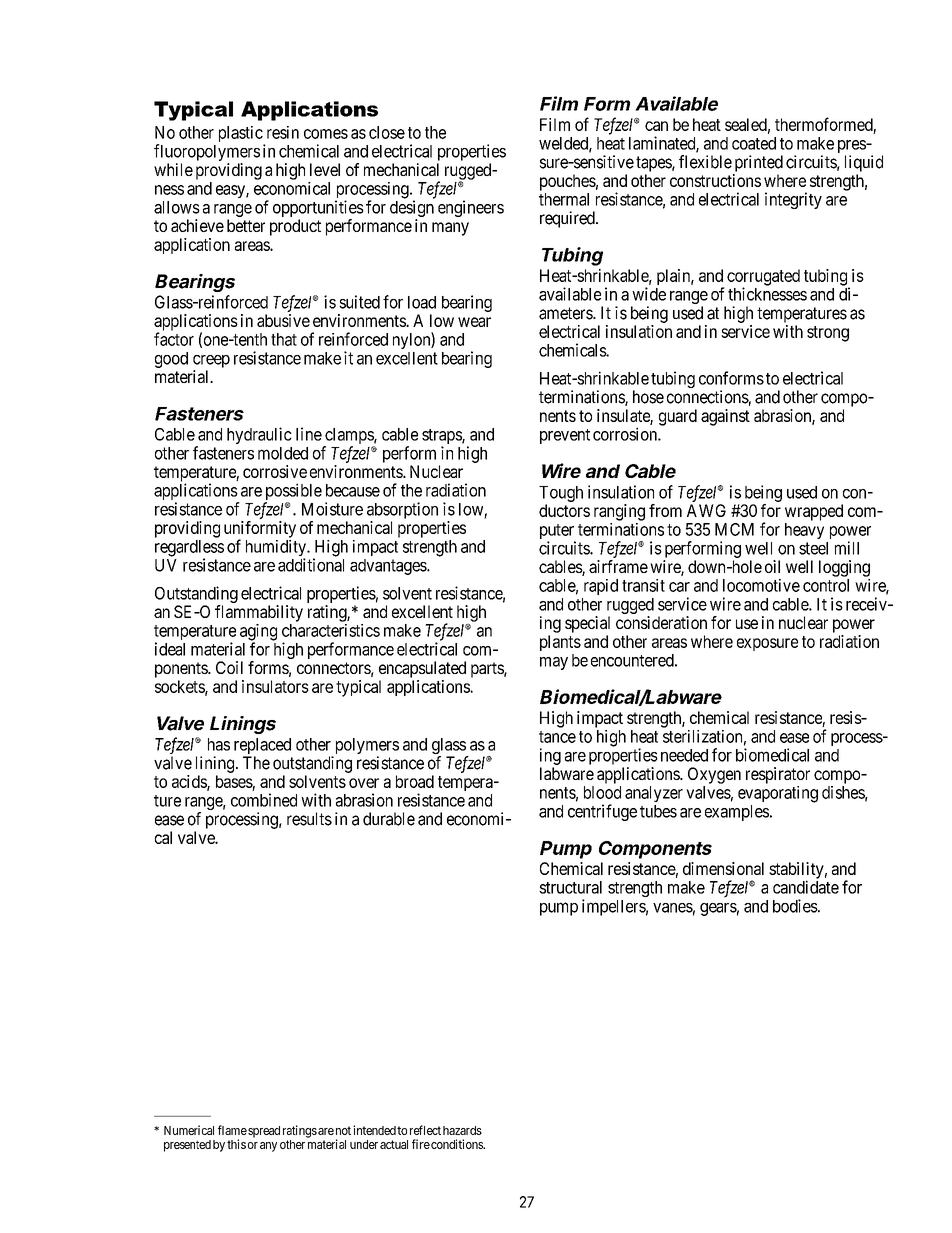 The image size is (952, 1233). I want to click on replaced, so click(262, 747).
